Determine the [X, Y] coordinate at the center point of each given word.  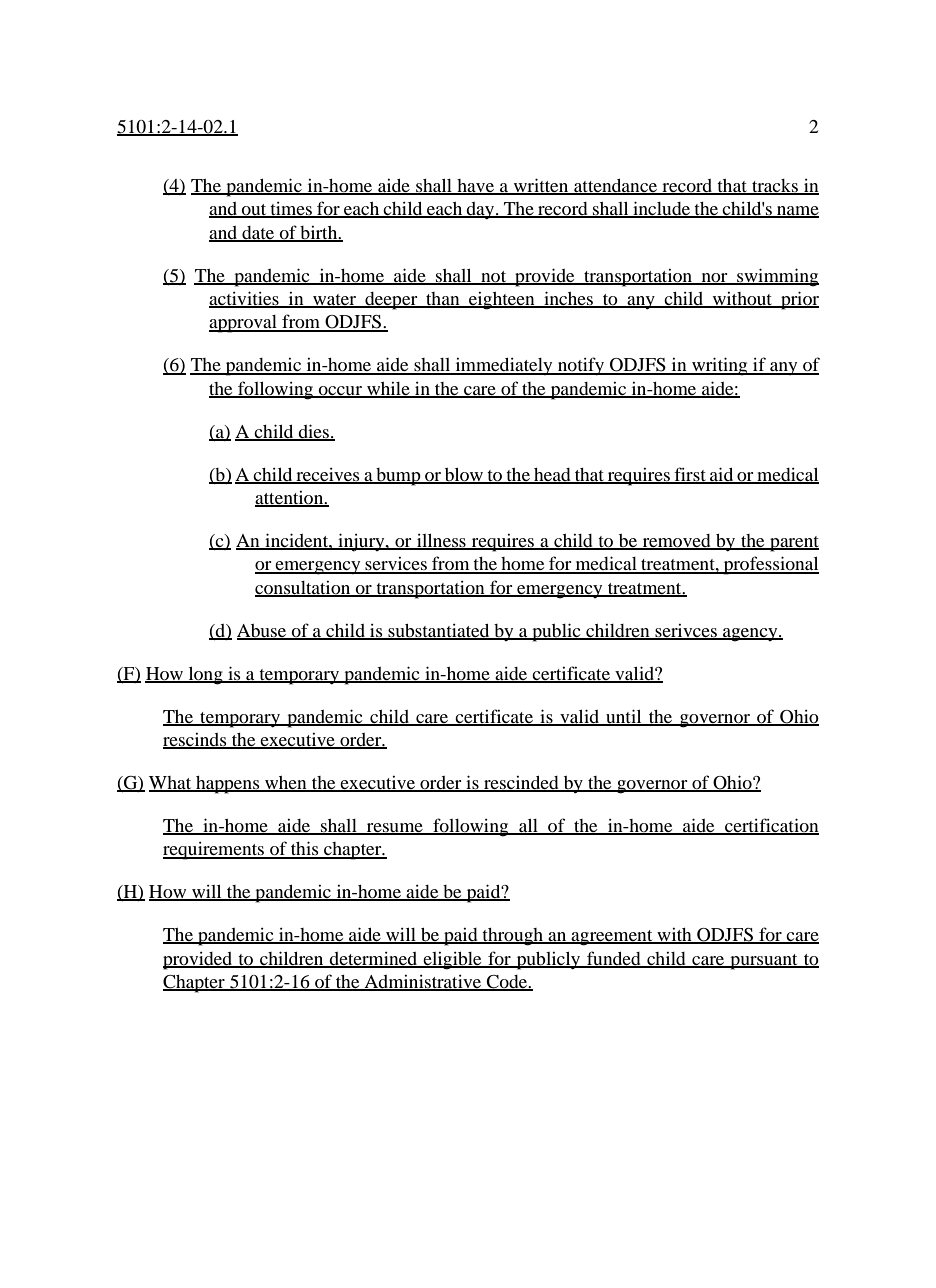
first [690, 475]
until [624, 717]
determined [374, 959]
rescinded [521, 784]
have [475, 187]
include [662, 209]
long [205, 676]
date [258, 233]
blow [464, 475]
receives [328, 475]
